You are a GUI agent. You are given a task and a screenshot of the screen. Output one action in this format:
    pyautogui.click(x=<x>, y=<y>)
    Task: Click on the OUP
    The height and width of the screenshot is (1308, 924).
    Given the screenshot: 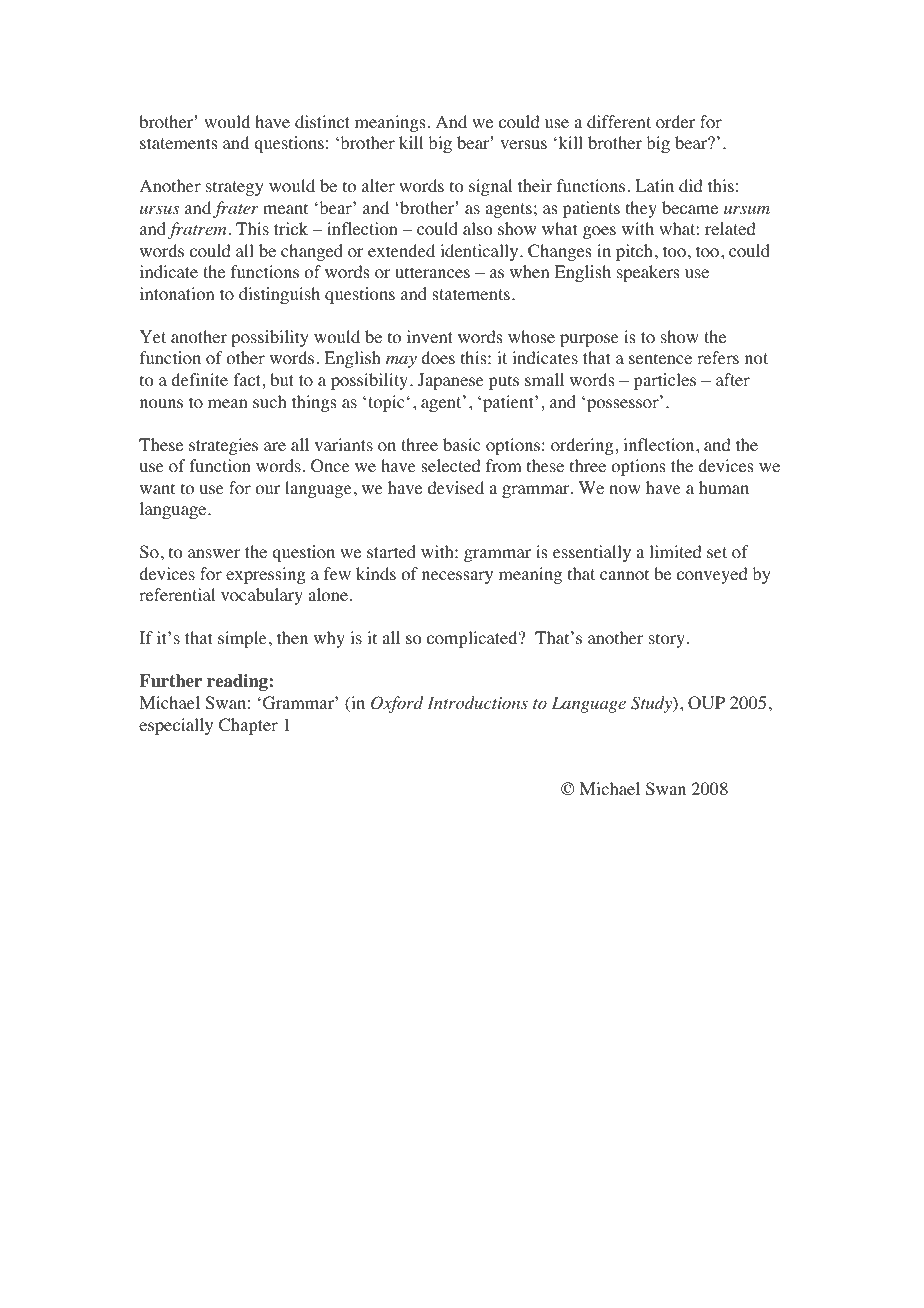 What is the action you would take?
    pyautogui.click(x=706, y=703)
